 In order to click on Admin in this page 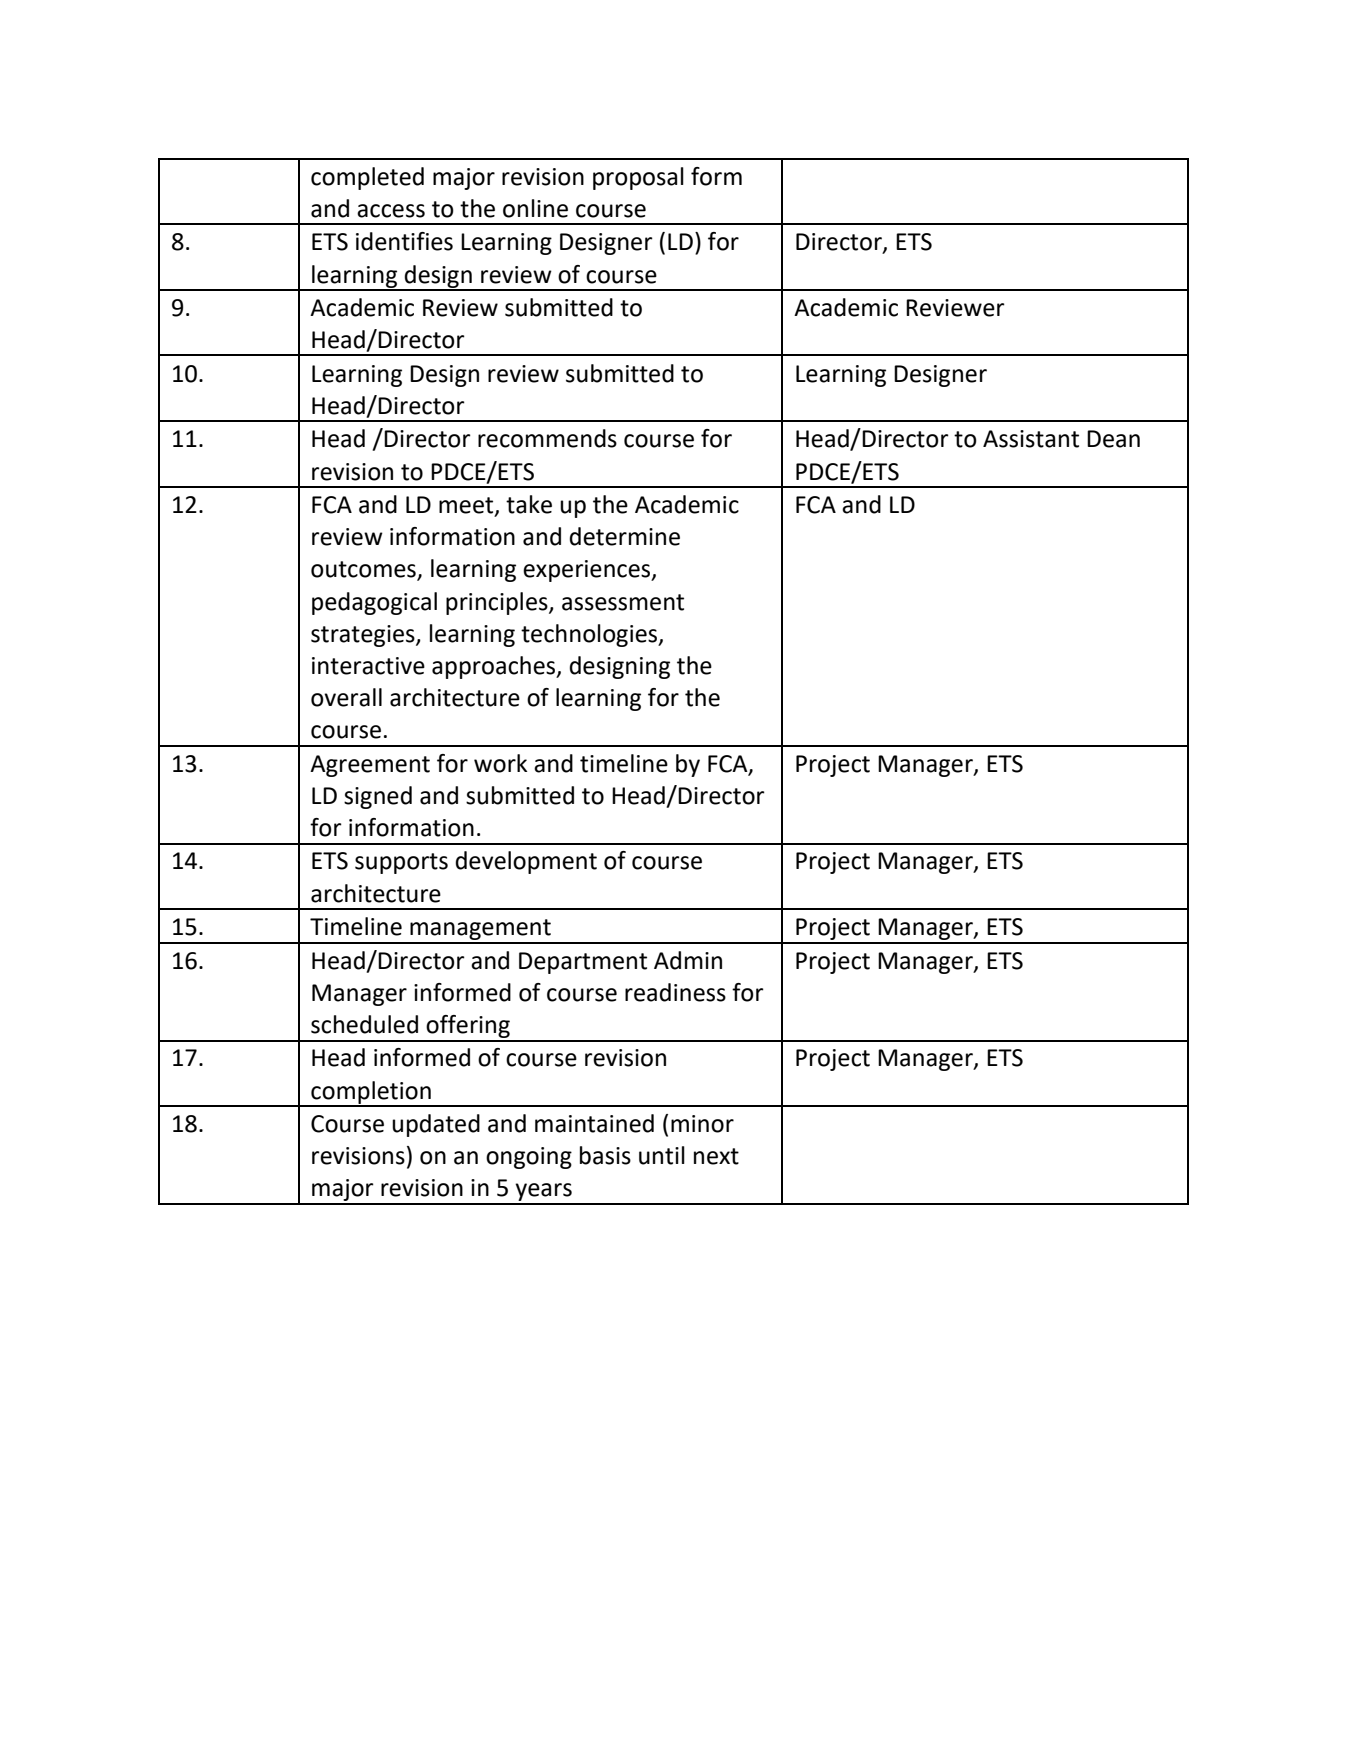, I will do `click(688, 960)`.
